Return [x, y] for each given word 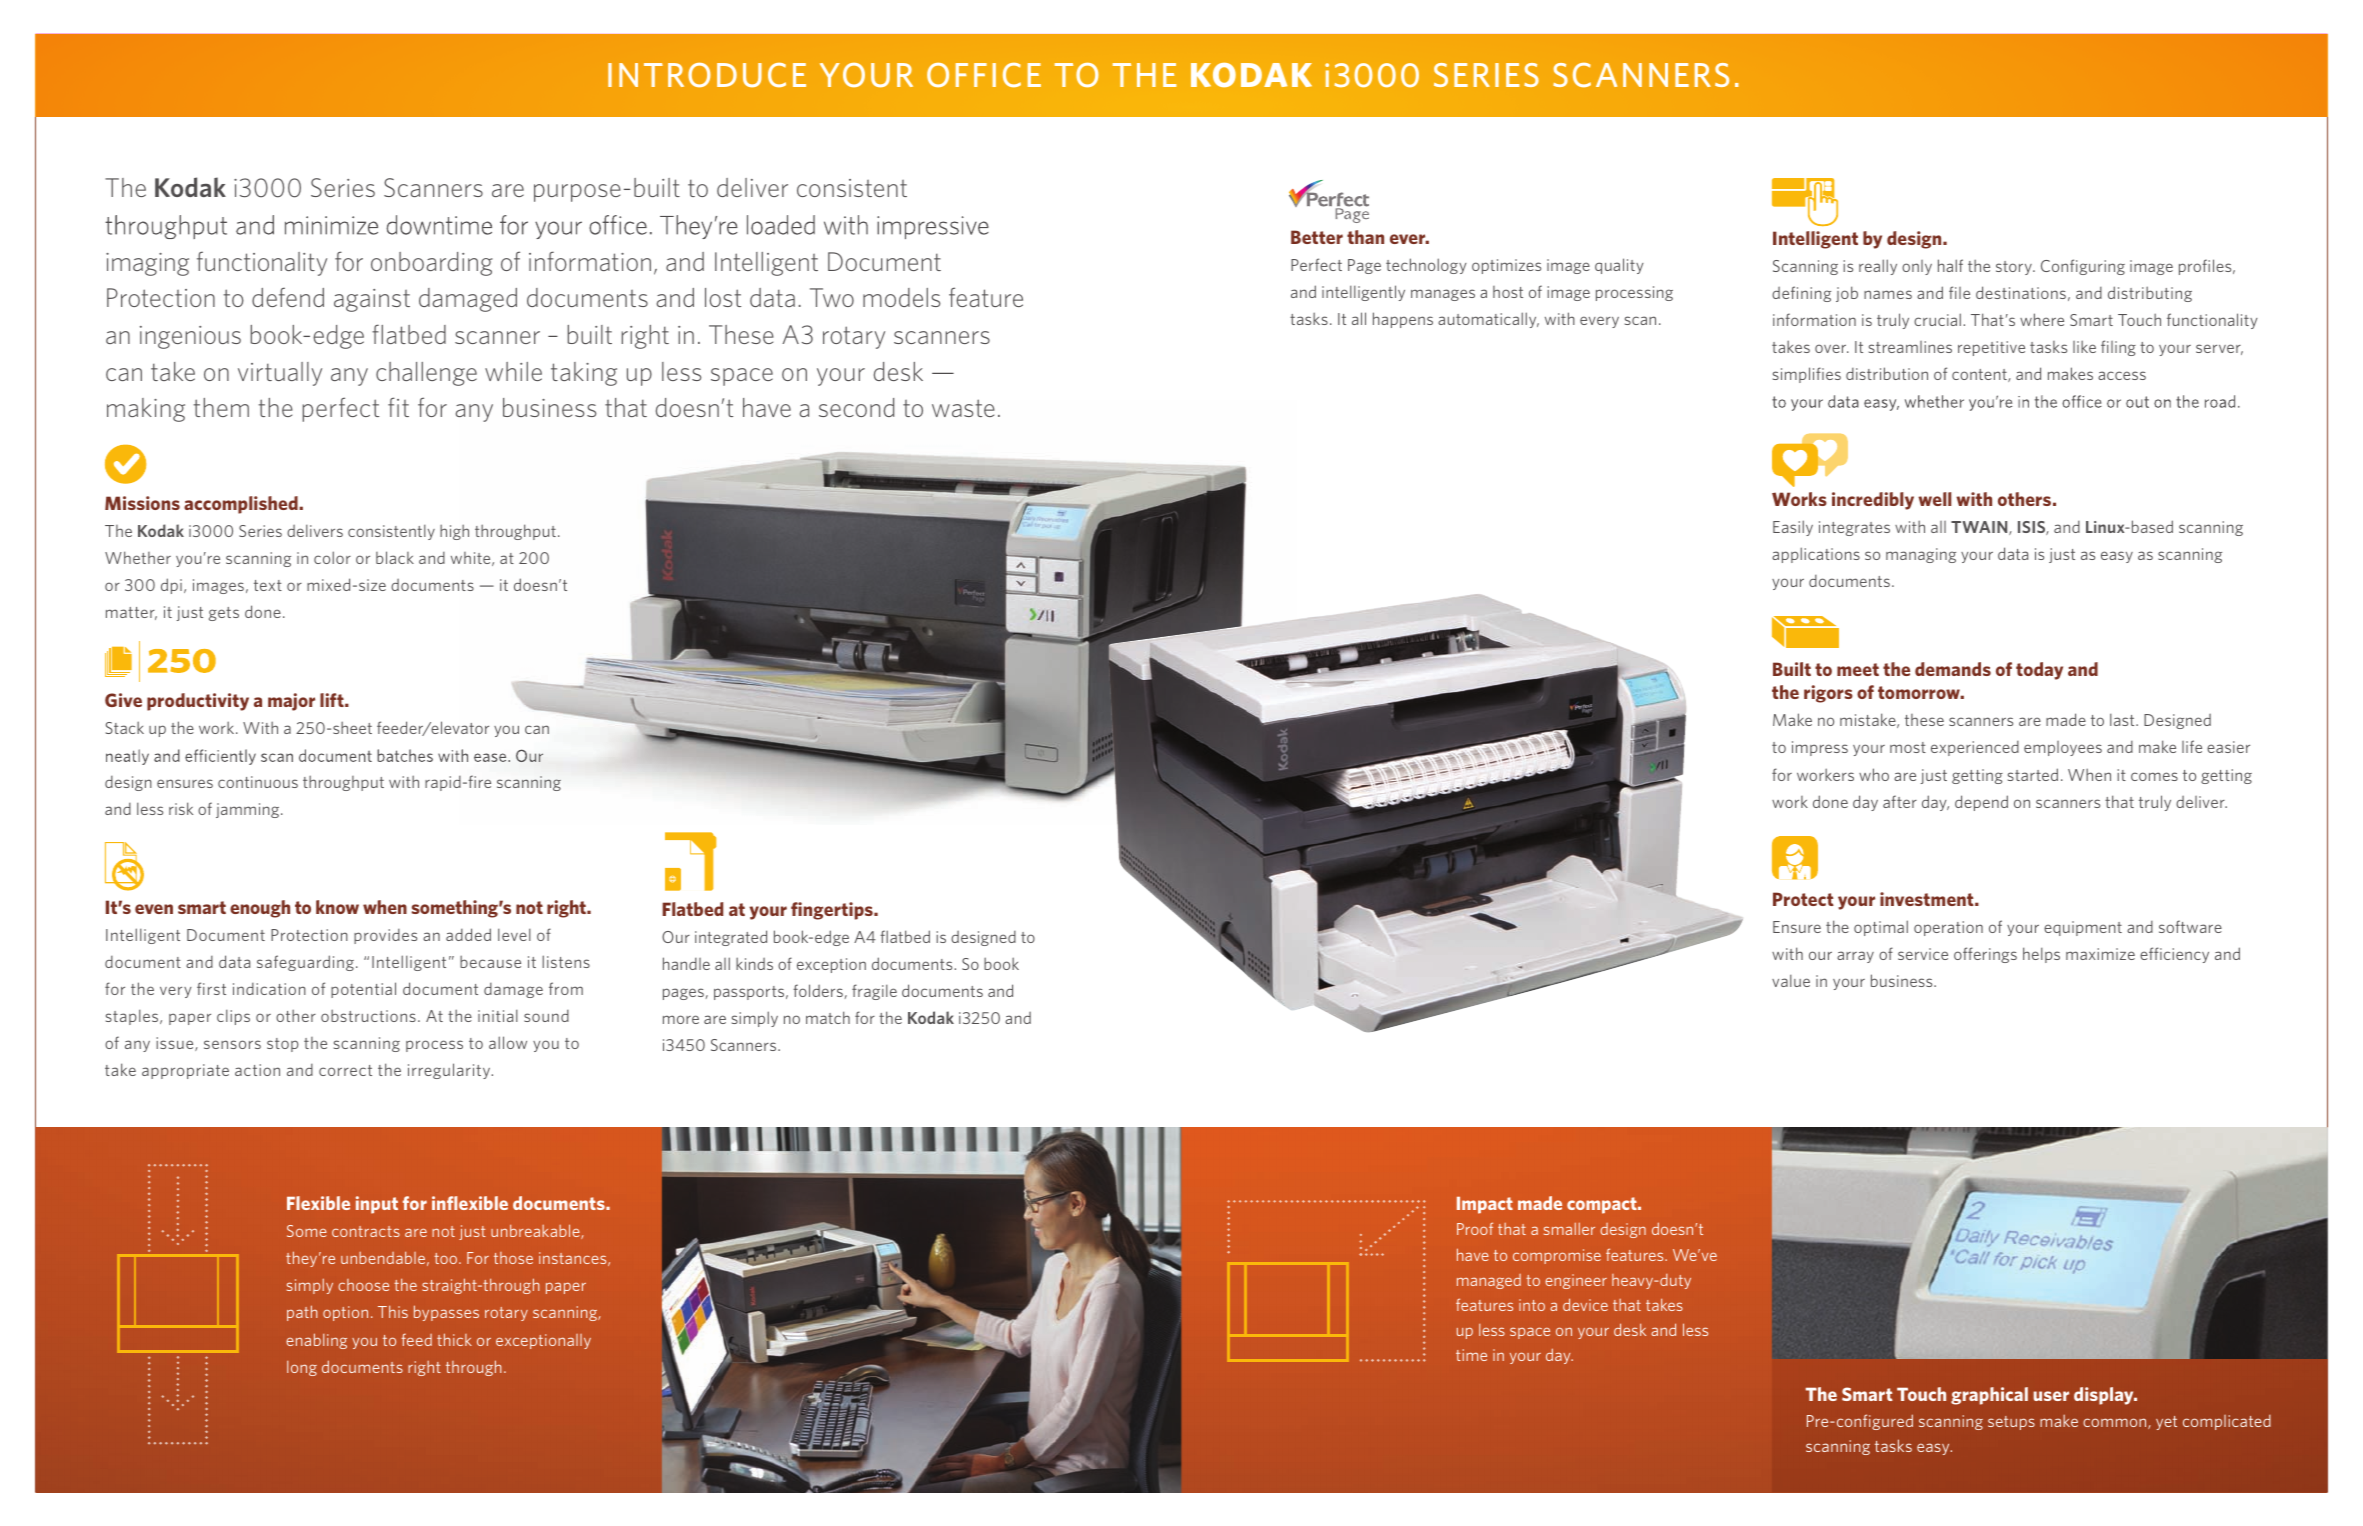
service [1923, 954]
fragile [874, 992]
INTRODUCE [707, 75]
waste [963, 408]
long [302, 1368]
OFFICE [984, 75]
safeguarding [305, 963]
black [395, 557]
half [1950, 265]
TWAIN [1980, 528]
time [1471, 1355]
